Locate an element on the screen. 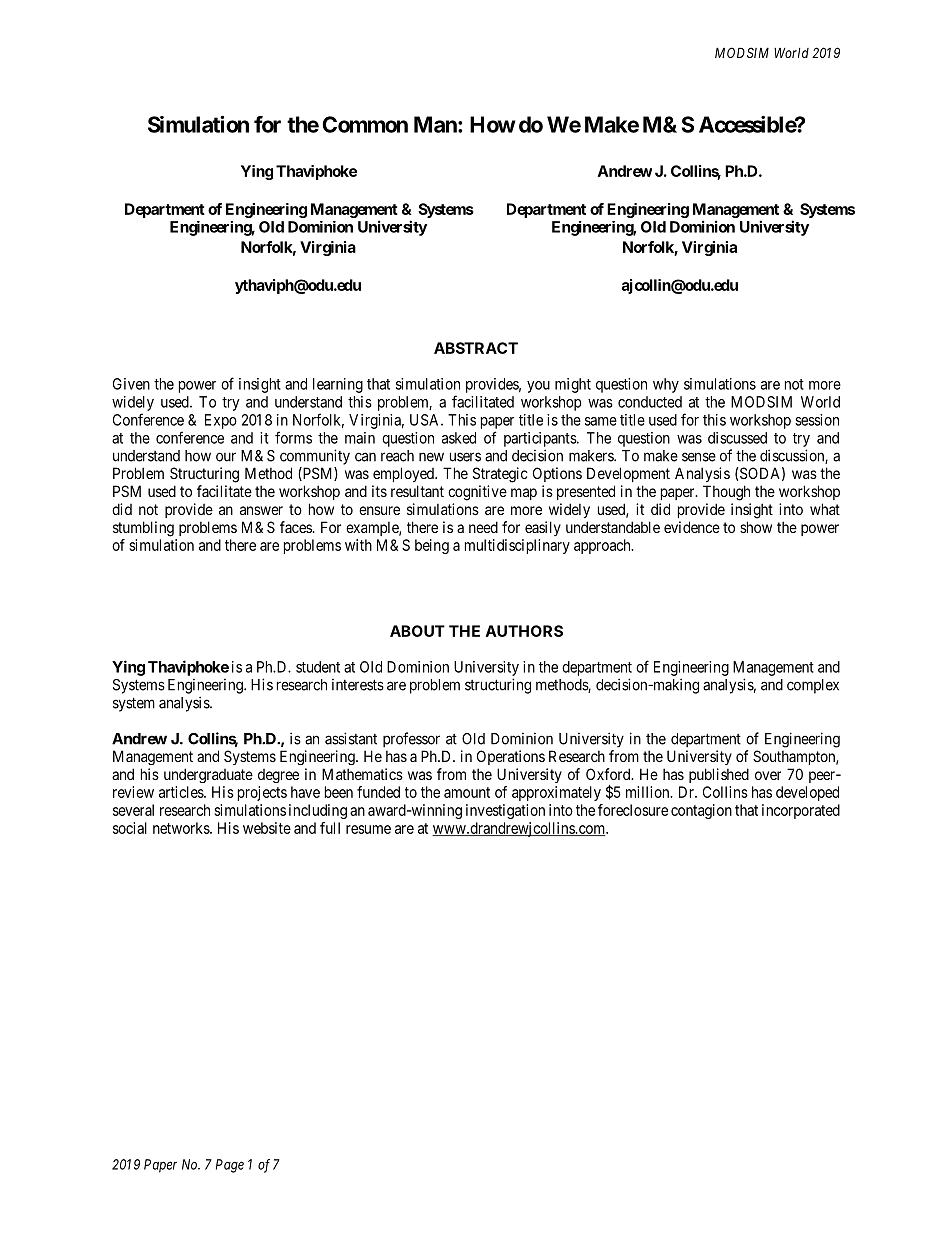 Image resolution: width=952 pixels, height=1233 pixels. Page is located at coordinates (230, 1166).
